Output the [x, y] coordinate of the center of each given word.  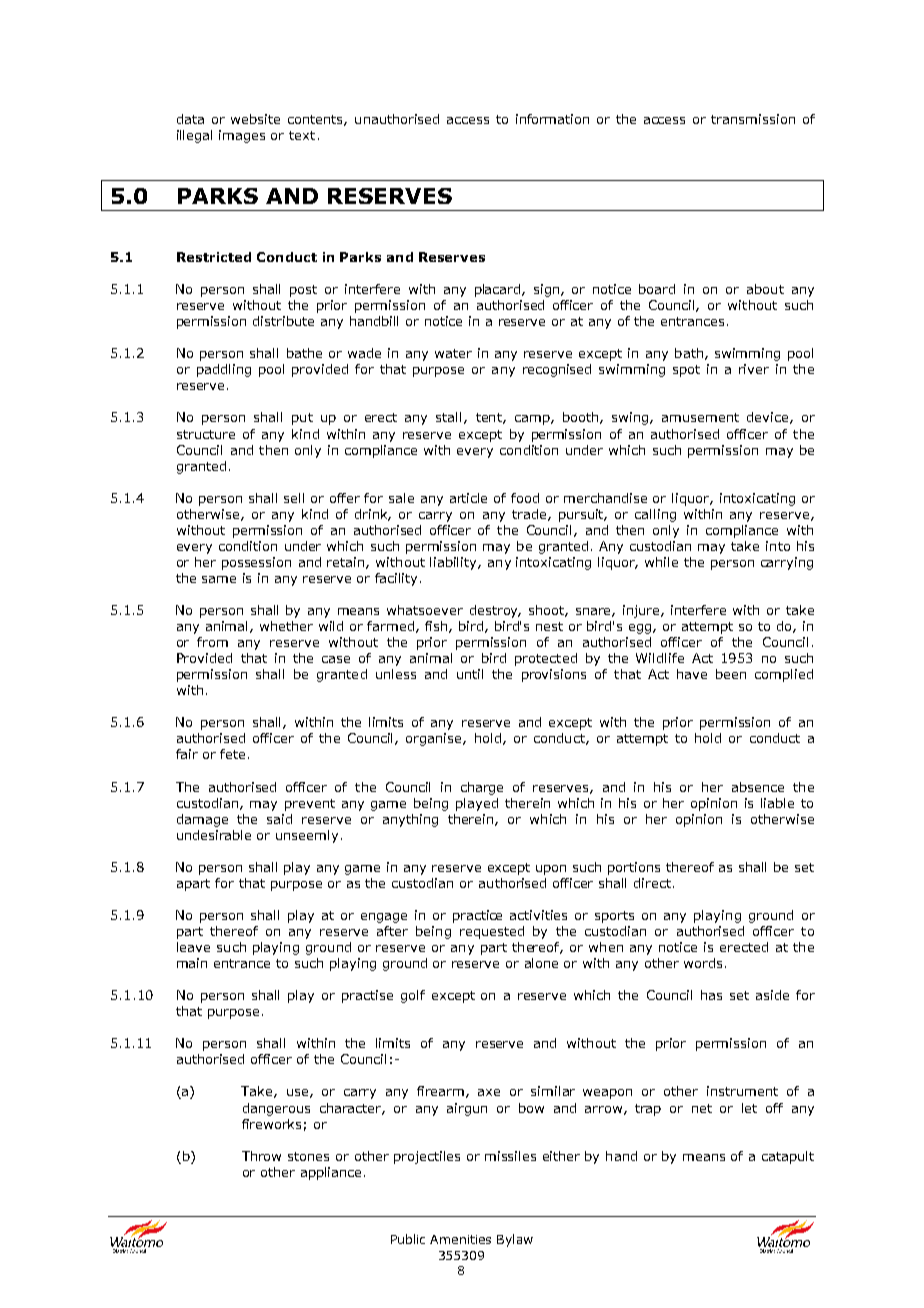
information [552, 119]
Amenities [460, 1239]
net [702, 1108]
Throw [261, 1156]
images [242, 136]
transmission [753, 119]
